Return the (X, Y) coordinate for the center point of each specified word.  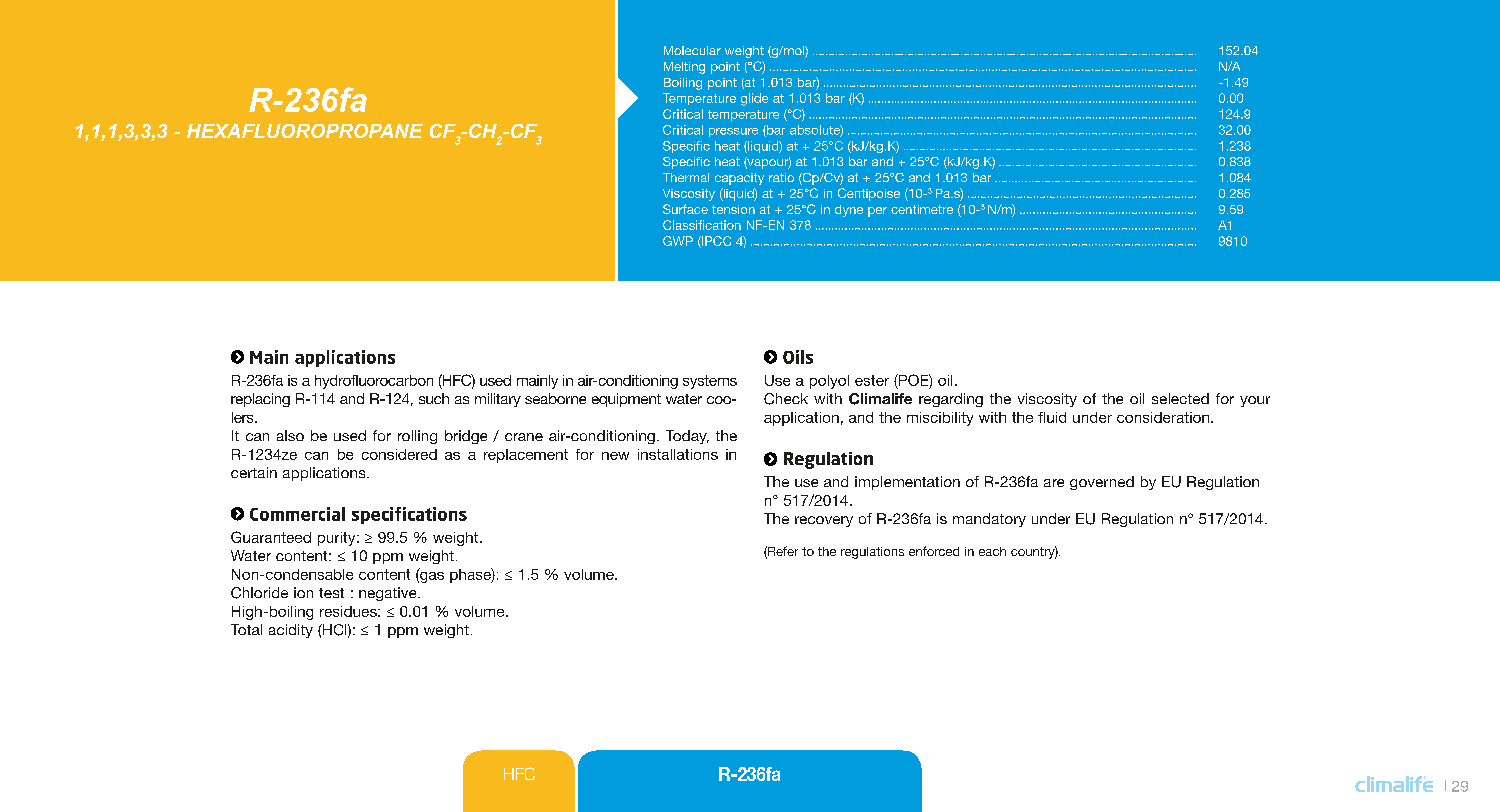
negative (389, 594)
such (434, 398)
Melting (684, 68)
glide (754, 99)
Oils (798, 357)
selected (1180, 398)
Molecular (692, 50)
